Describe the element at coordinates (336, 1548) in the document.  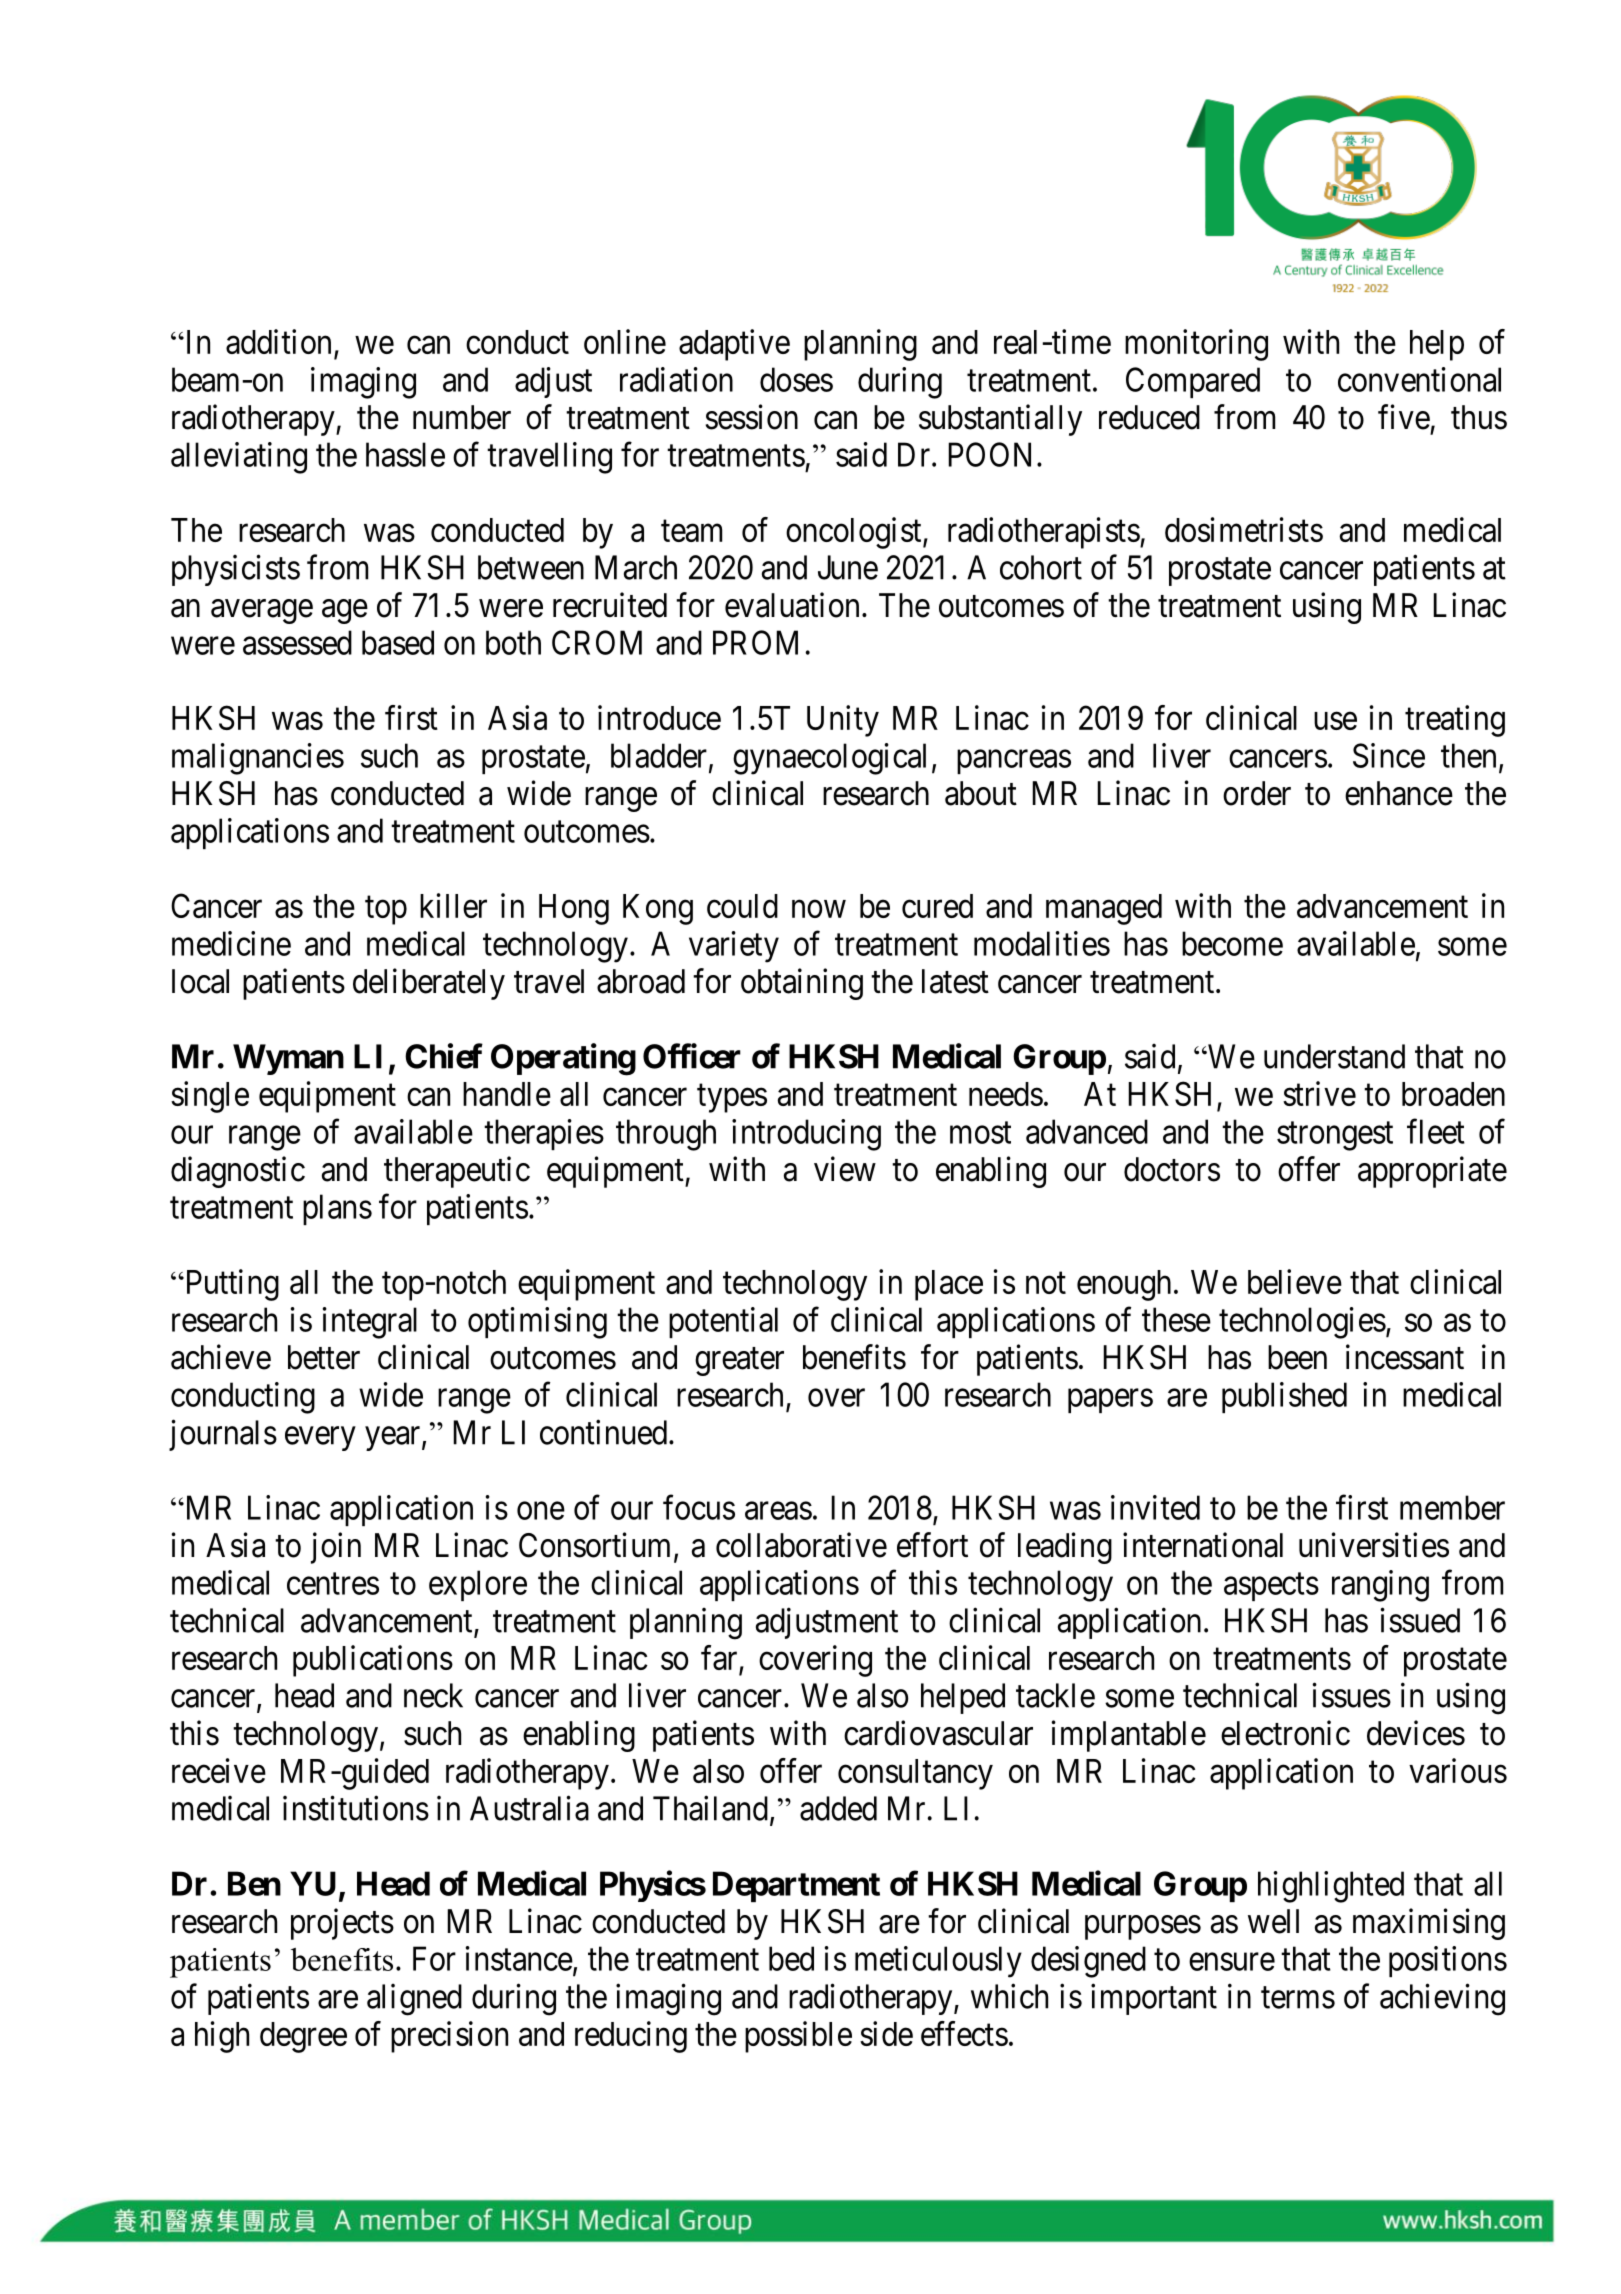
I see `join` at that location.
